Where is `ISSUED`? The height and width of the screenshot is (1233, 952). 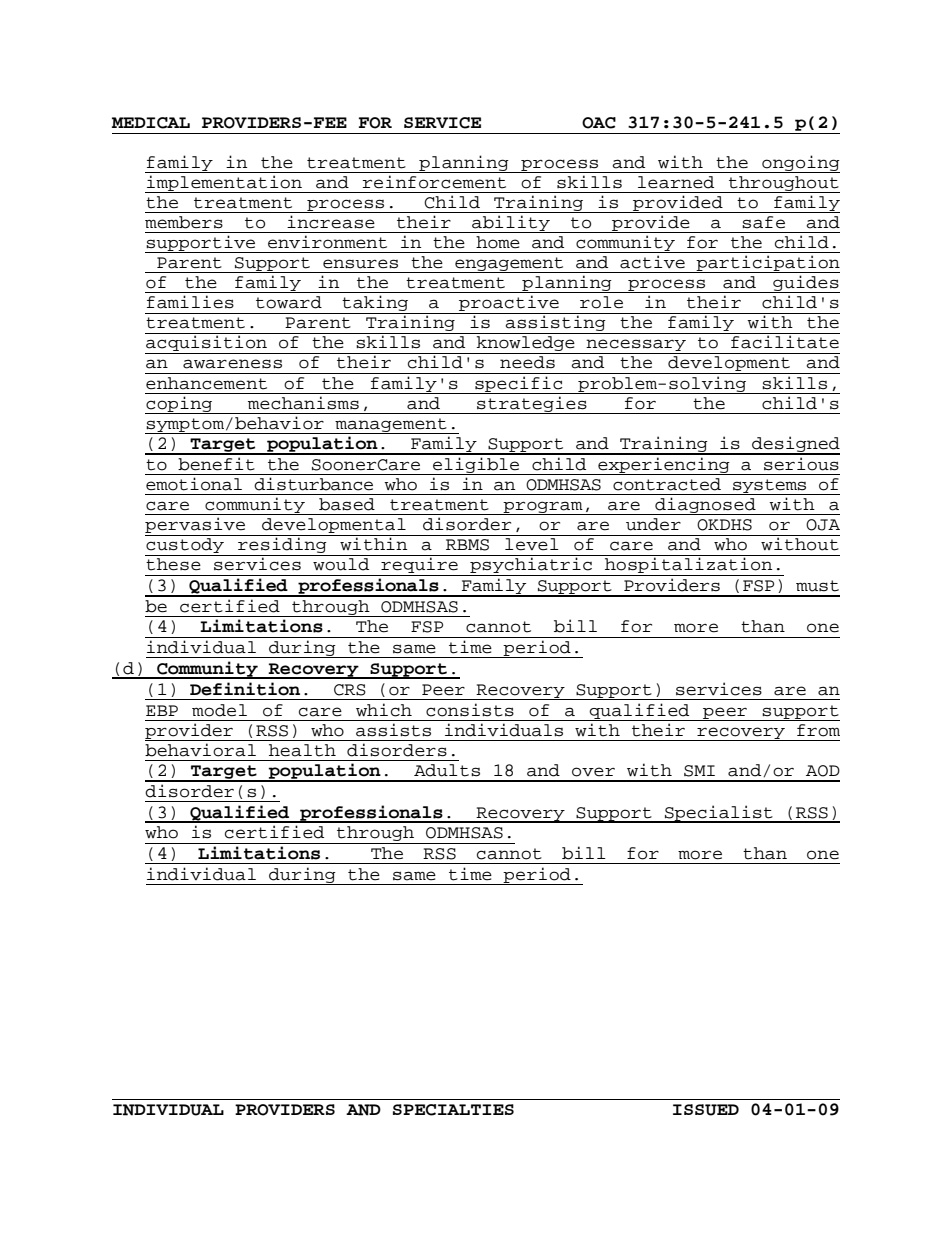 ISSUED is located at coordinates (706, 1110).
